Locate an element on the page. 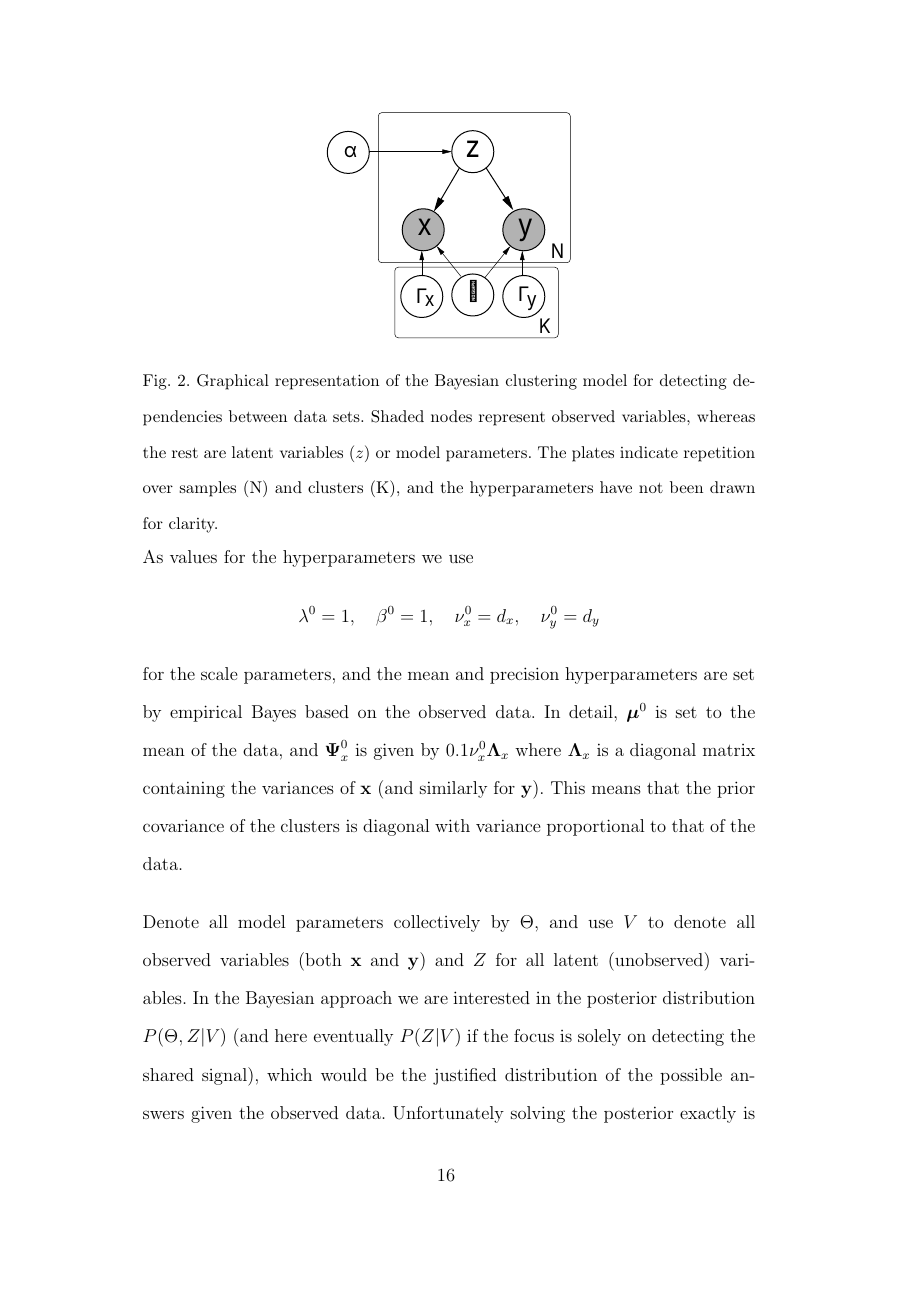 The width and height of the page is (924, 1308). signal is located at coordinates (225, 1076).
